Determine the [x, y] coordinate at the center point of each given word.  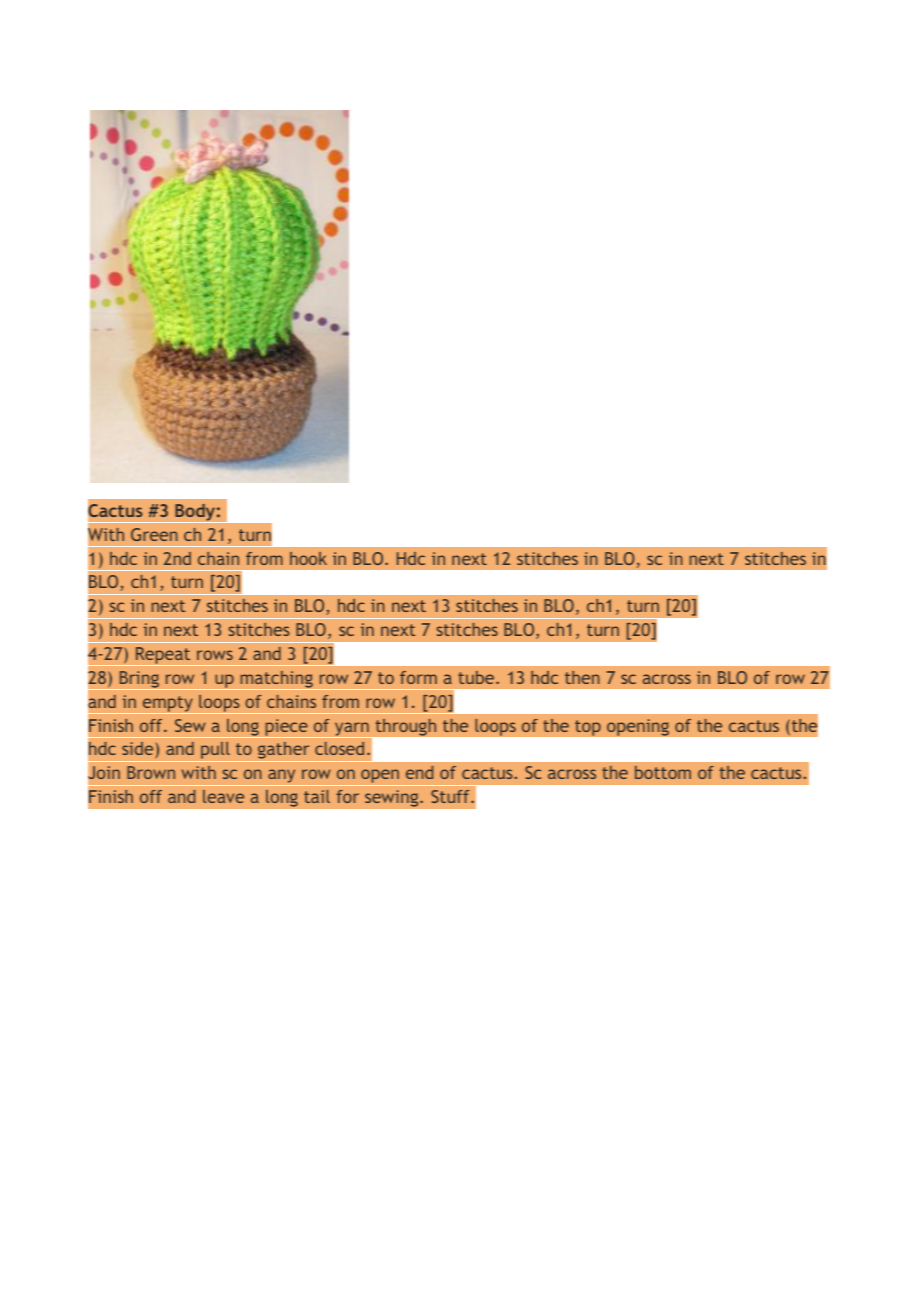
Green [154, 534]
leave [223, 796]
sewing [393, 798]
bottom [663, 772]
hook [308, 558]
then [582, 677]
